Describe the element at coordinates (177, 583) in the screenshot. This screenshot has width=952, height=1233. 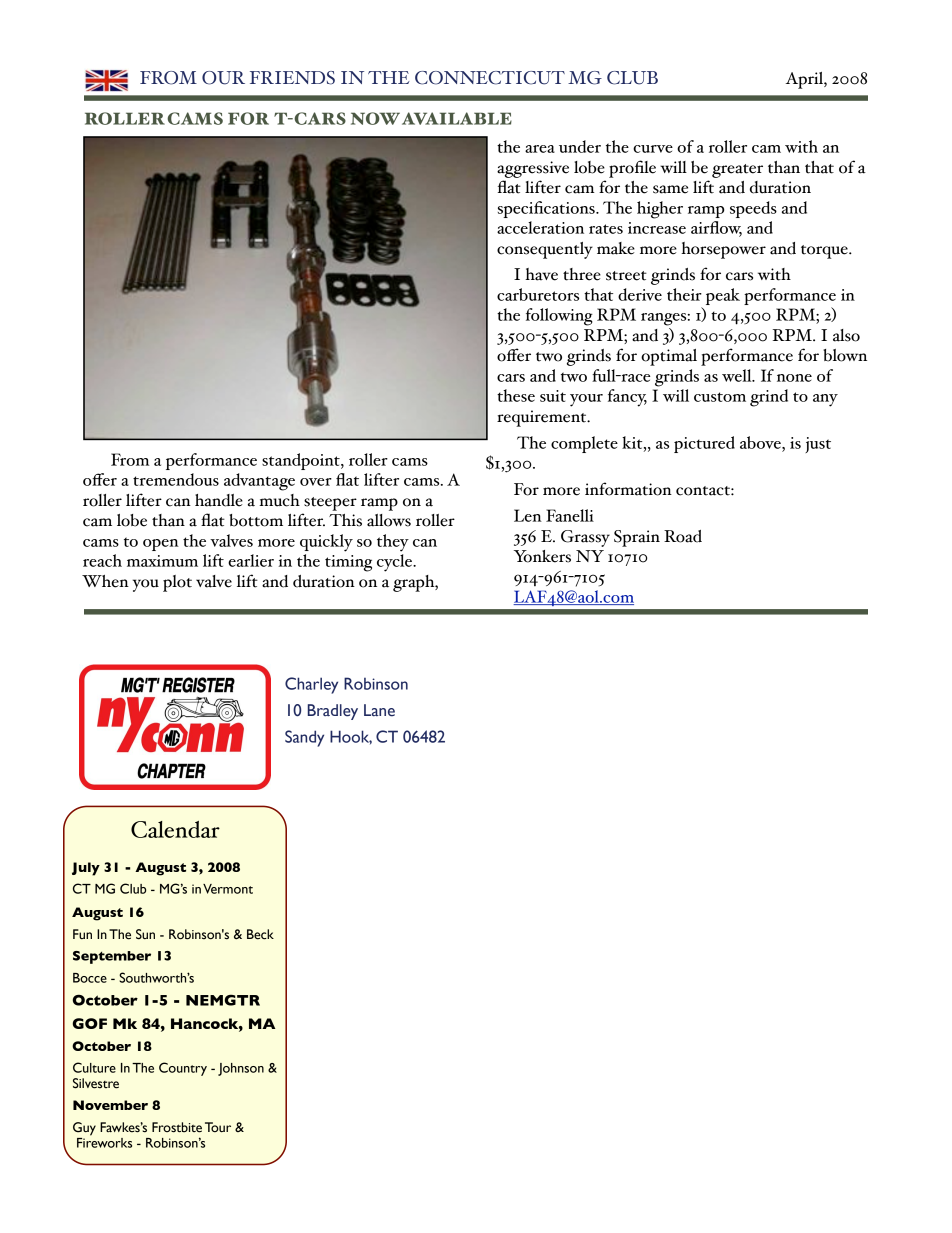
I see `plot` at that location.
